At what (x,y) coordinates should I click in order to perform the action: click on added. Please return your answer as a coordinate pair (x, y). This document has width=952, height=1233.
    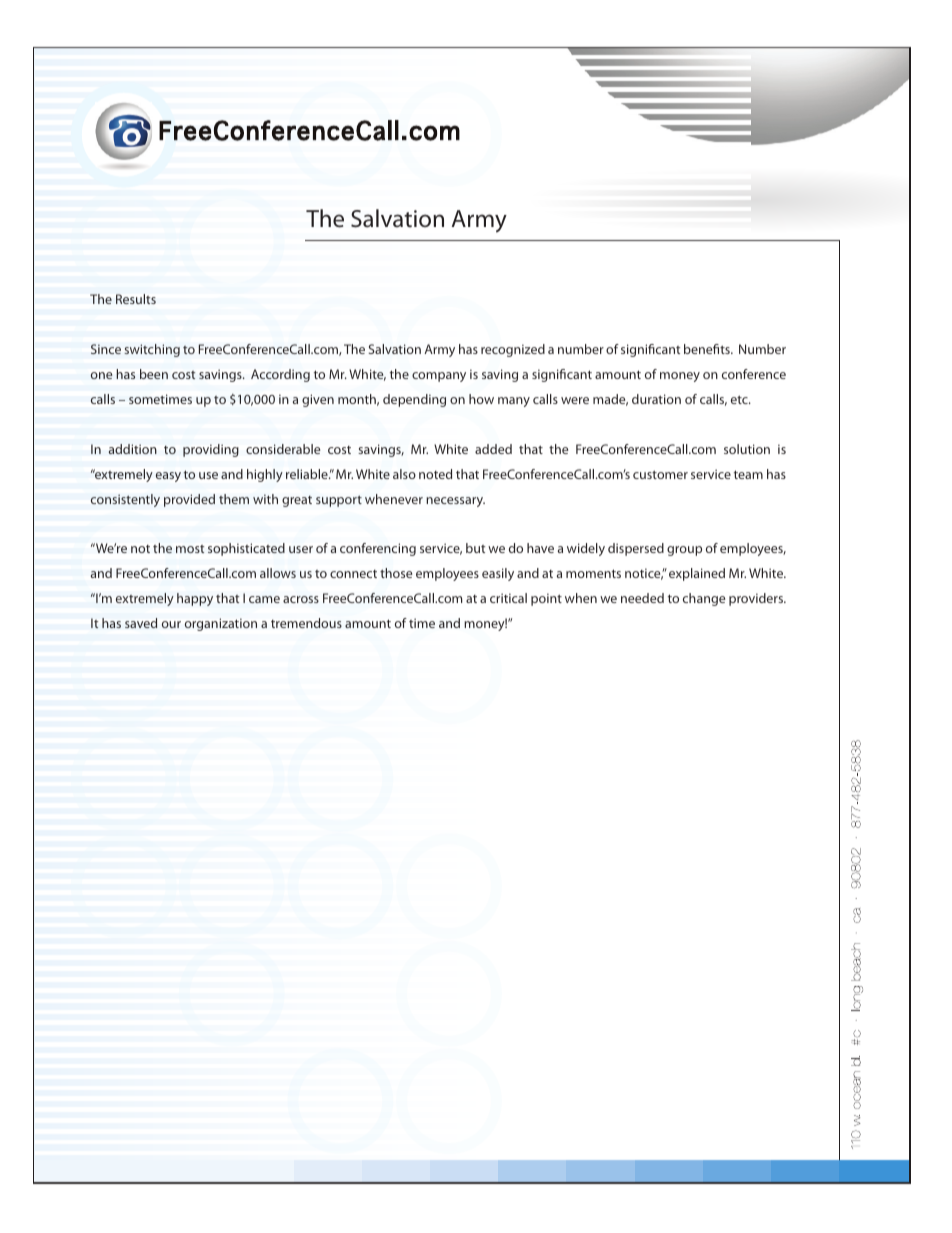
    Looking at the image, I should click on (493, 449).
